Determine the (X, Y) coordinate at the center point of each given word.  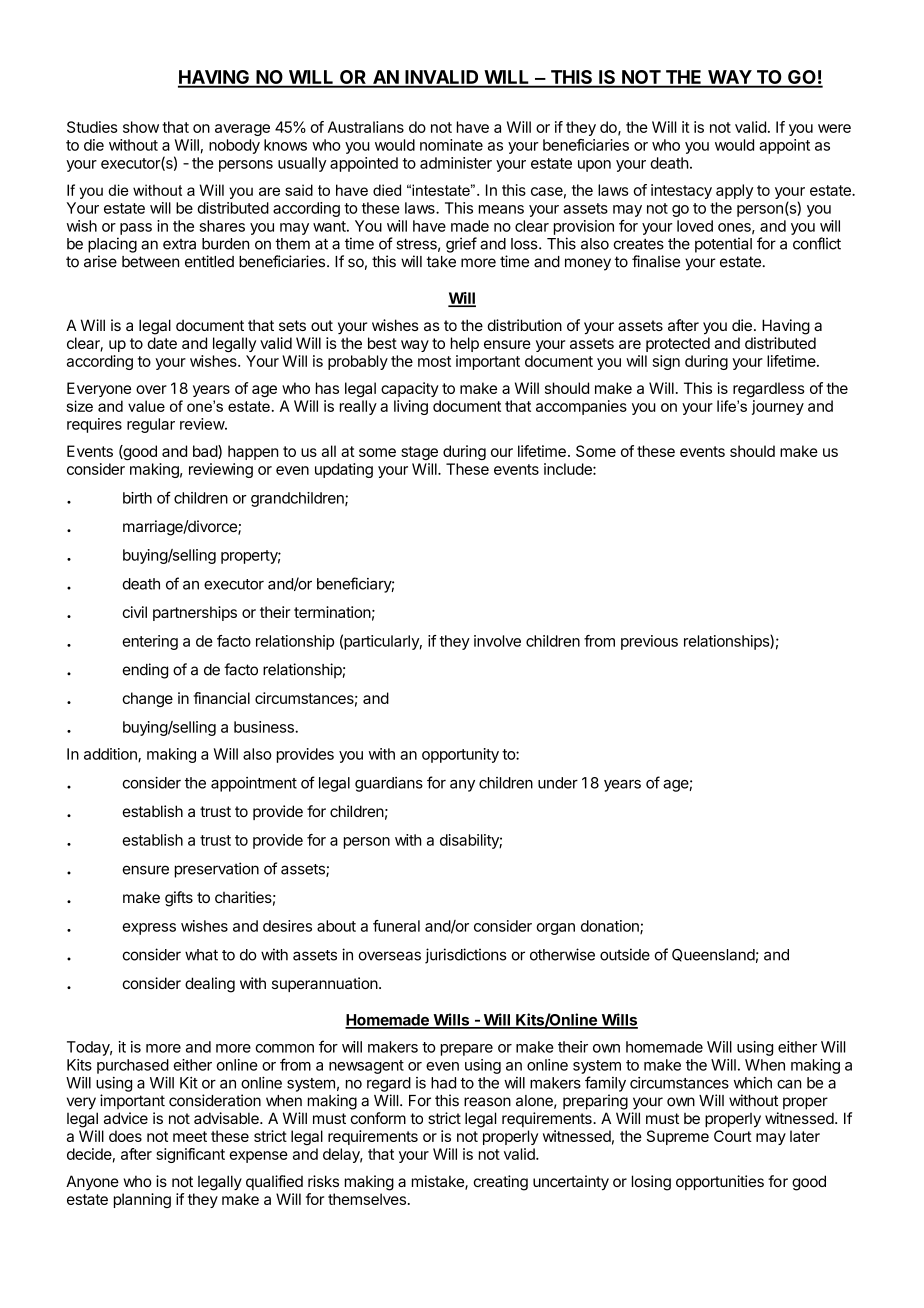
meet (190, 1136)
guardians (389, 784)
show (141, 127)
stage (419, 453)
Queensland (713, 955)
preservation (217, 870)
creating (500, 1183)
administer (456, 163)
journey (778, 407)
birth (137, 498)
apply (734, 191)
